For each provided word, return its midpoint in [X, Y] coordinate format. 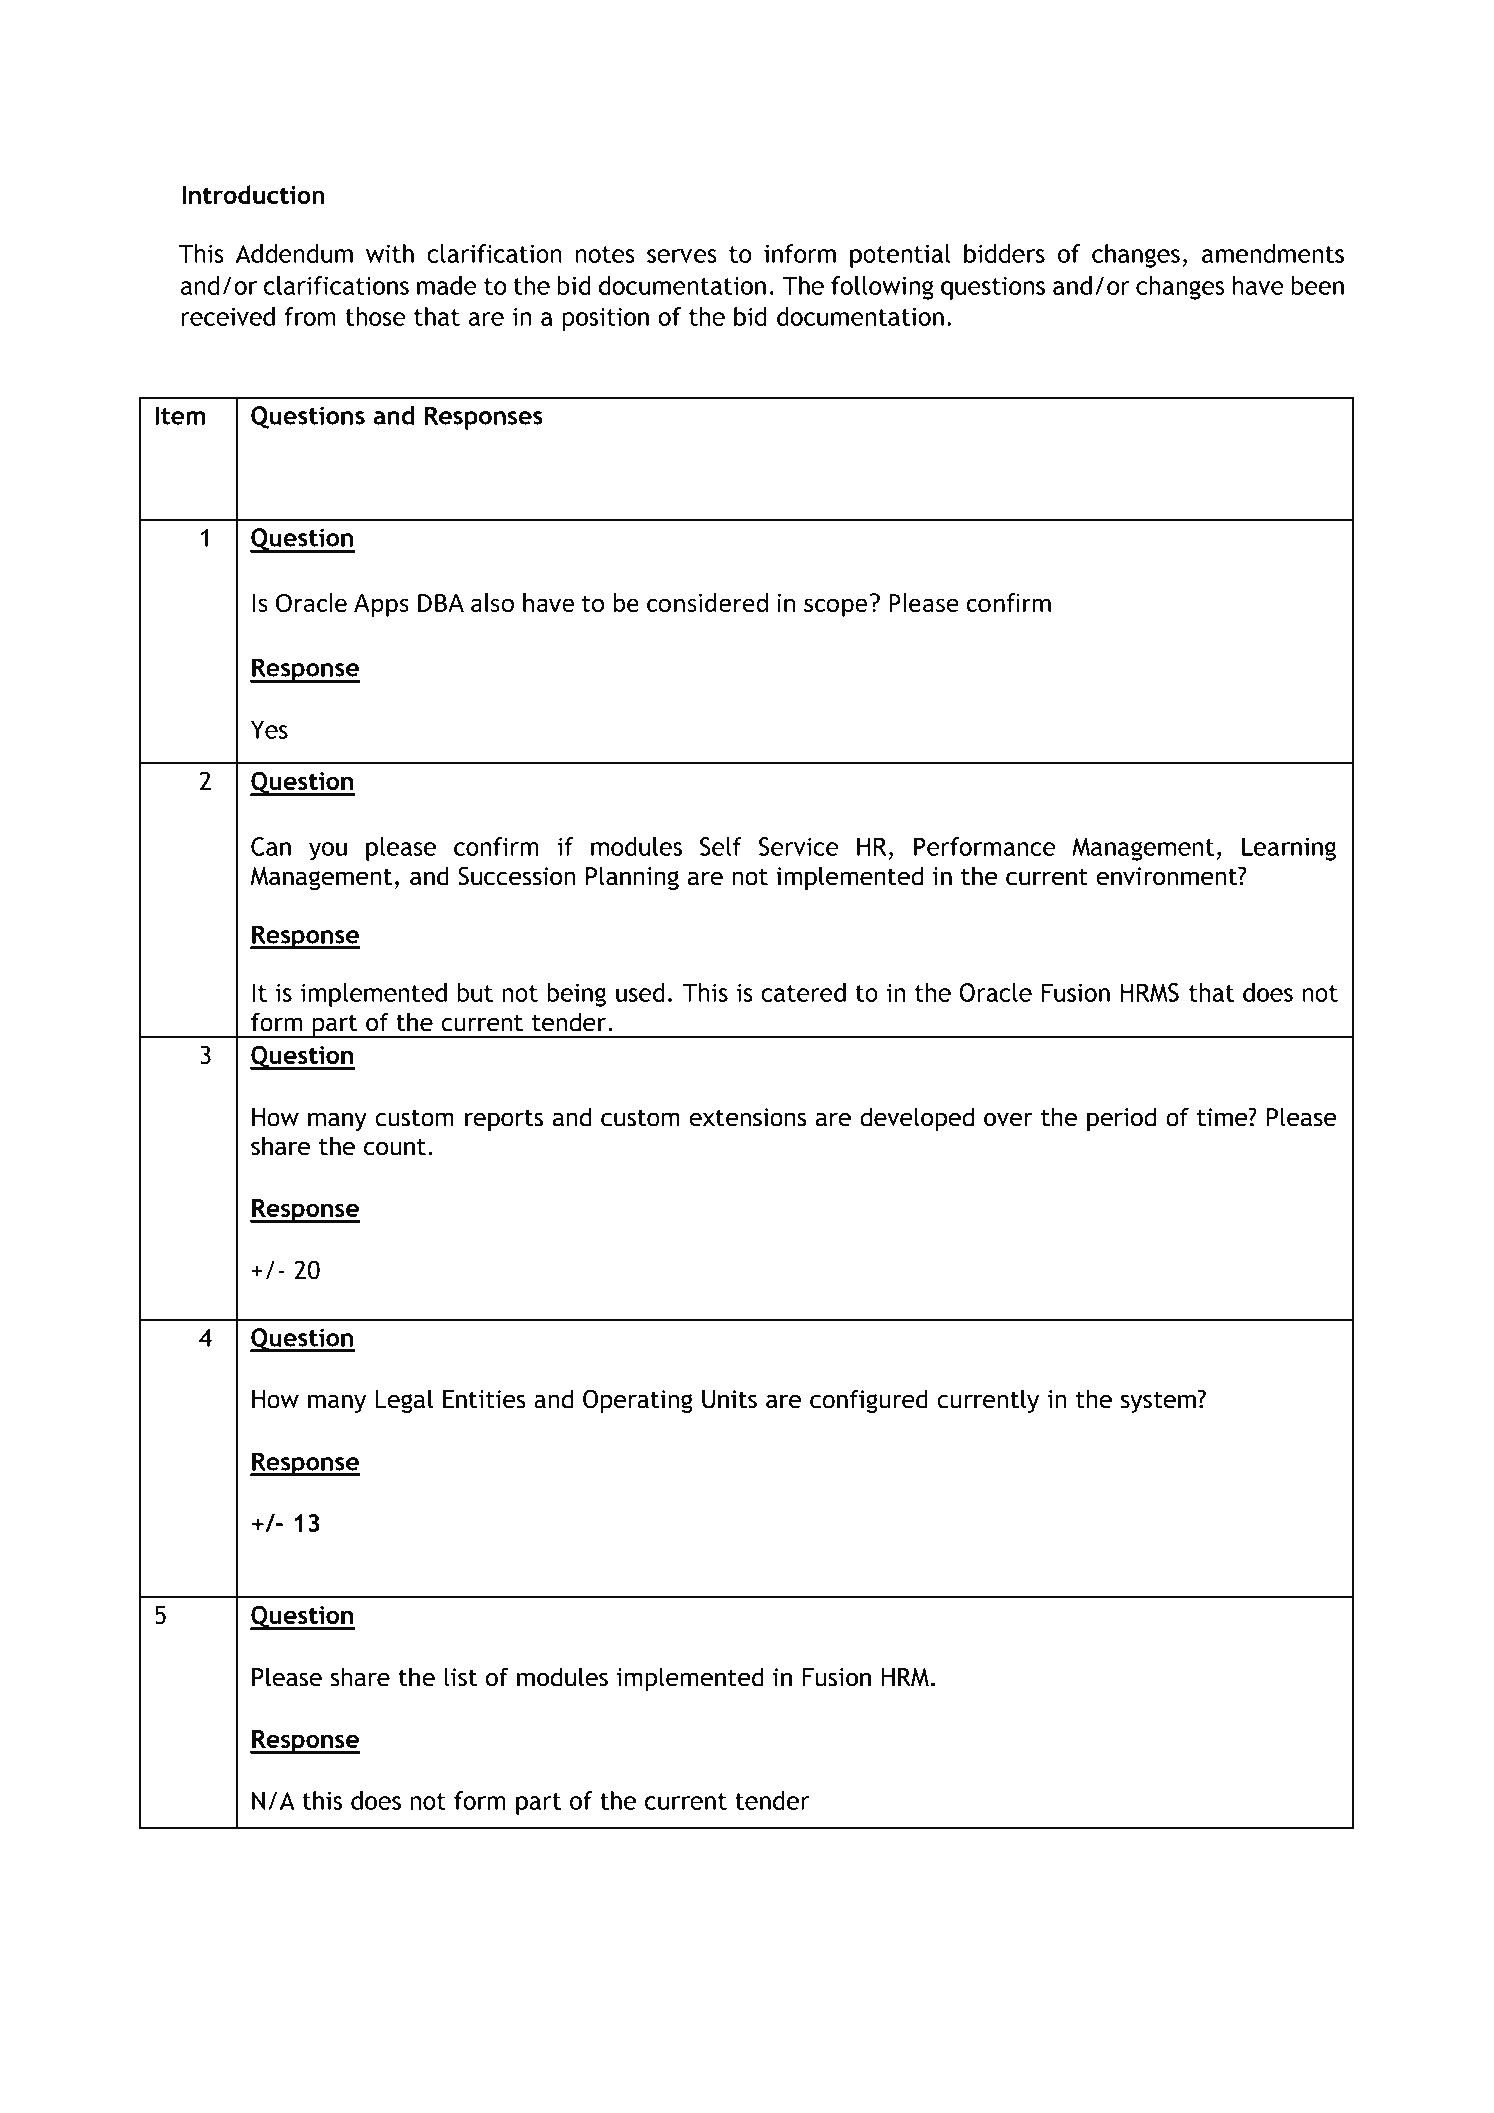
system [1158, 1402]
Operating [638, 1401]
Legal [404, 1401]
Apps [381, 605]
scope [835, 607]
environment [1168, 876]
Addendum [294, 253]
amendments [1273, 253]
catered [803, 992]
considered [707, 602]
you [328, 851]
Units [729, 1399]
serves [682, 256]
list [460, 1677]
